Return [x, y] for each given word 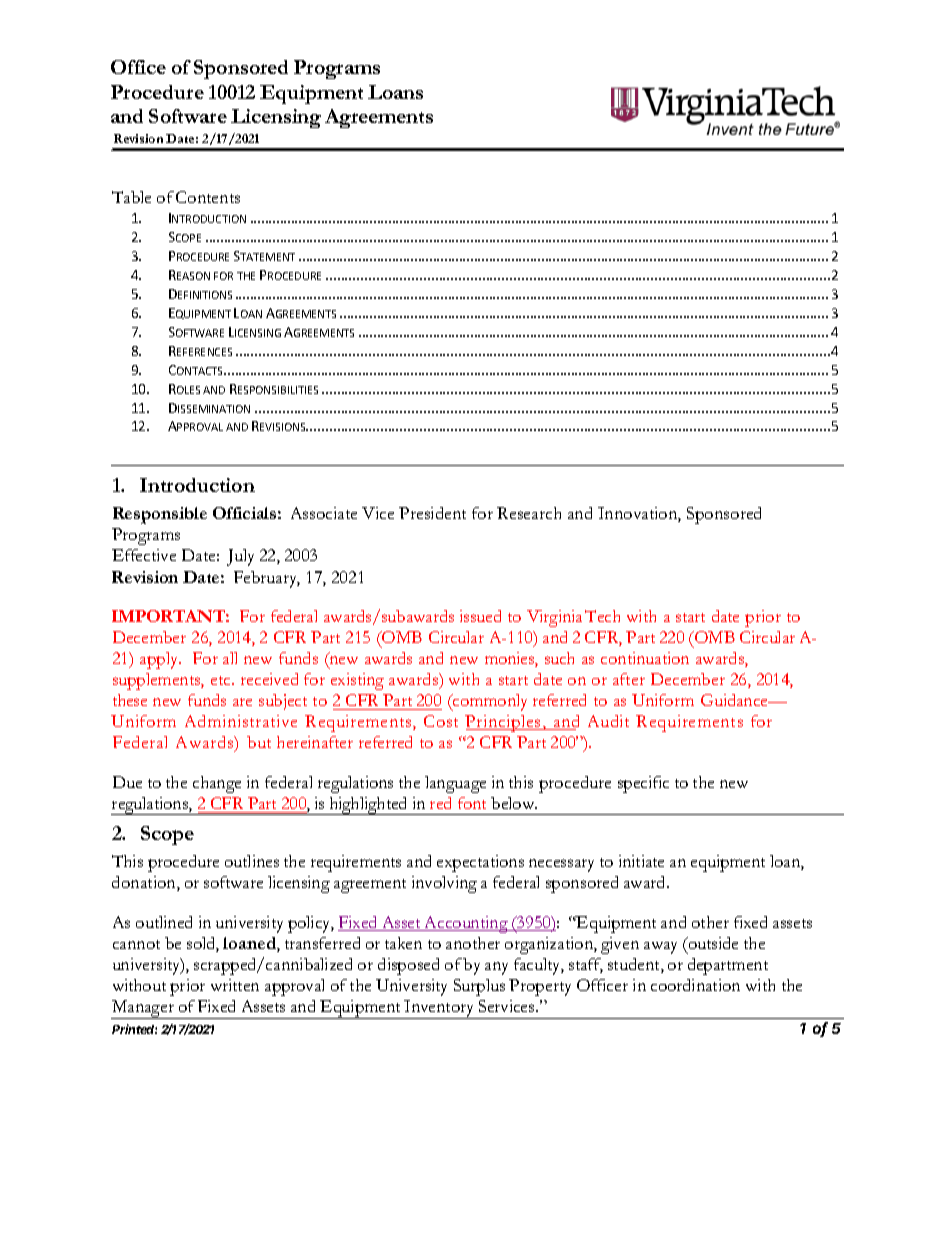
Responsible [160, 515]
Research [529, 513]
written [235, 985]
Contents [208, 197]
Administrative [241, 721]
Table [131, 197]
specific [643, 784]
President [432, 513]
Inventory [440, 1009]
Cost [441, 721]
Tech [602, 616]
